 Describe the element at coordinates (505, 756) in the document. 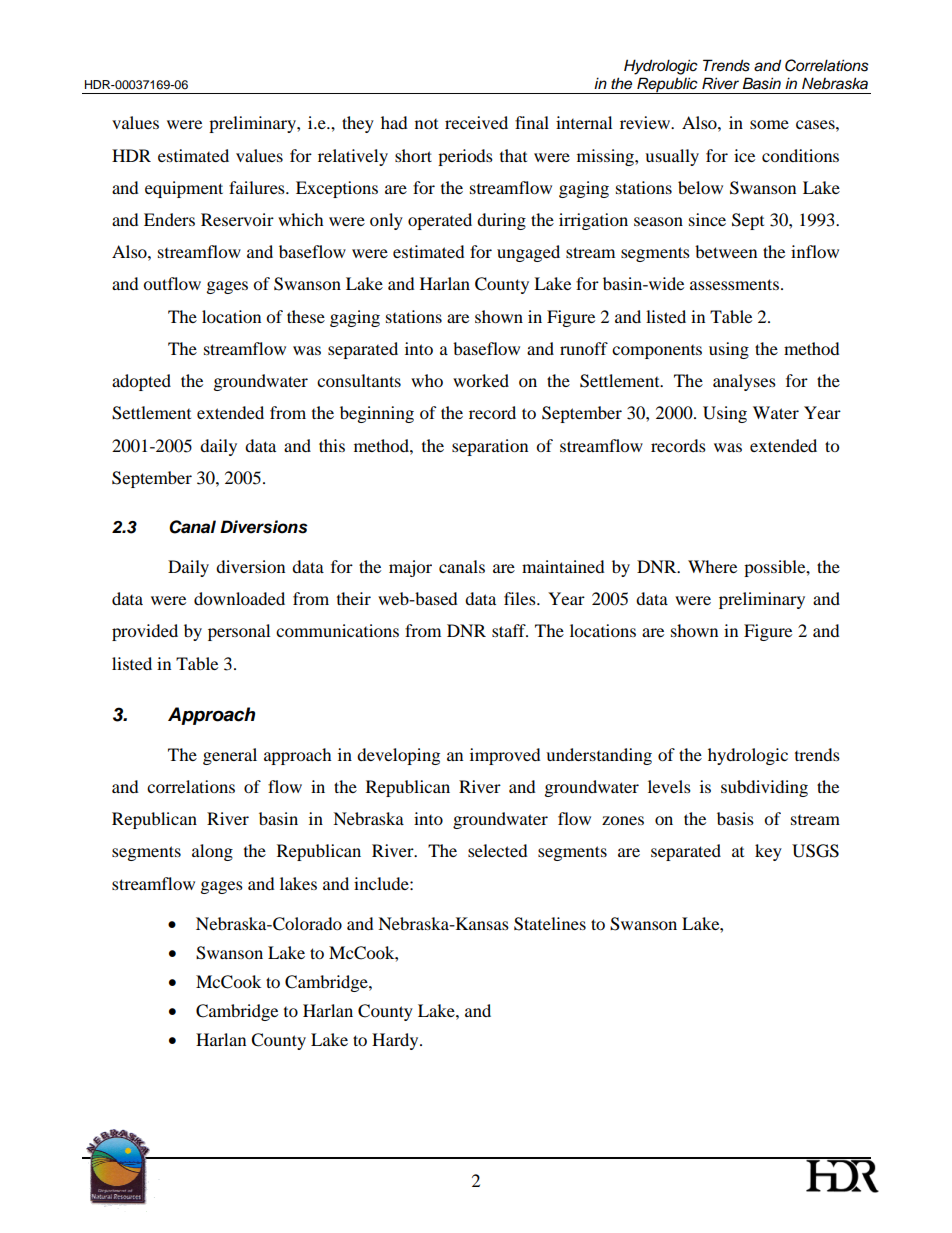

I see `improved` at that location.
